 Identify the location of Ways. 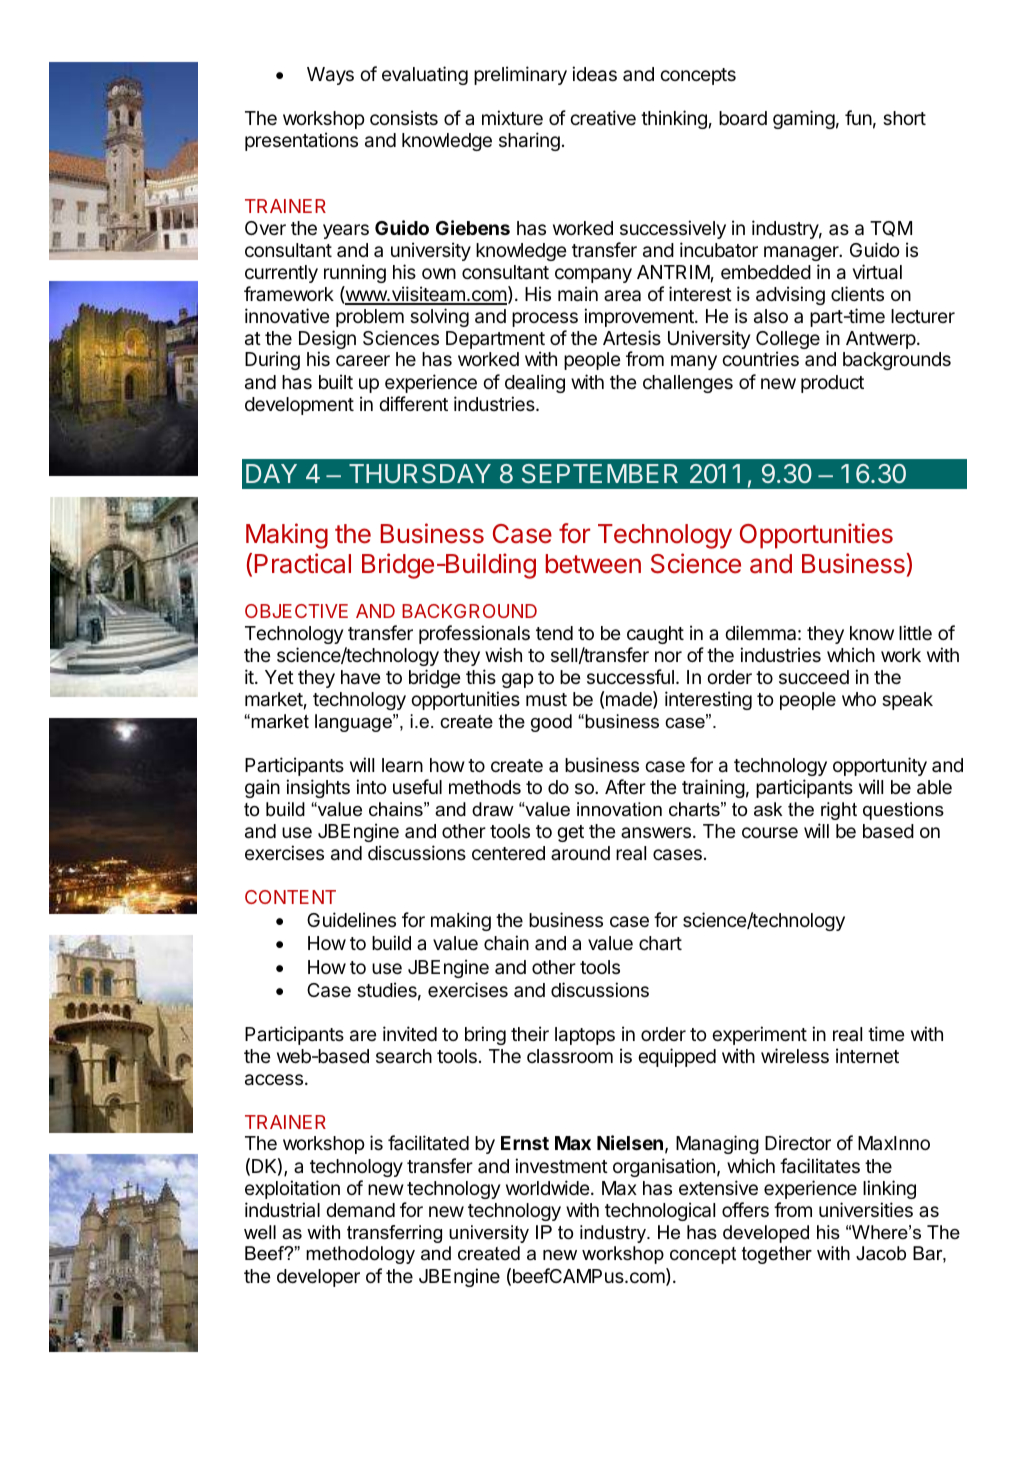
(330, 76).
